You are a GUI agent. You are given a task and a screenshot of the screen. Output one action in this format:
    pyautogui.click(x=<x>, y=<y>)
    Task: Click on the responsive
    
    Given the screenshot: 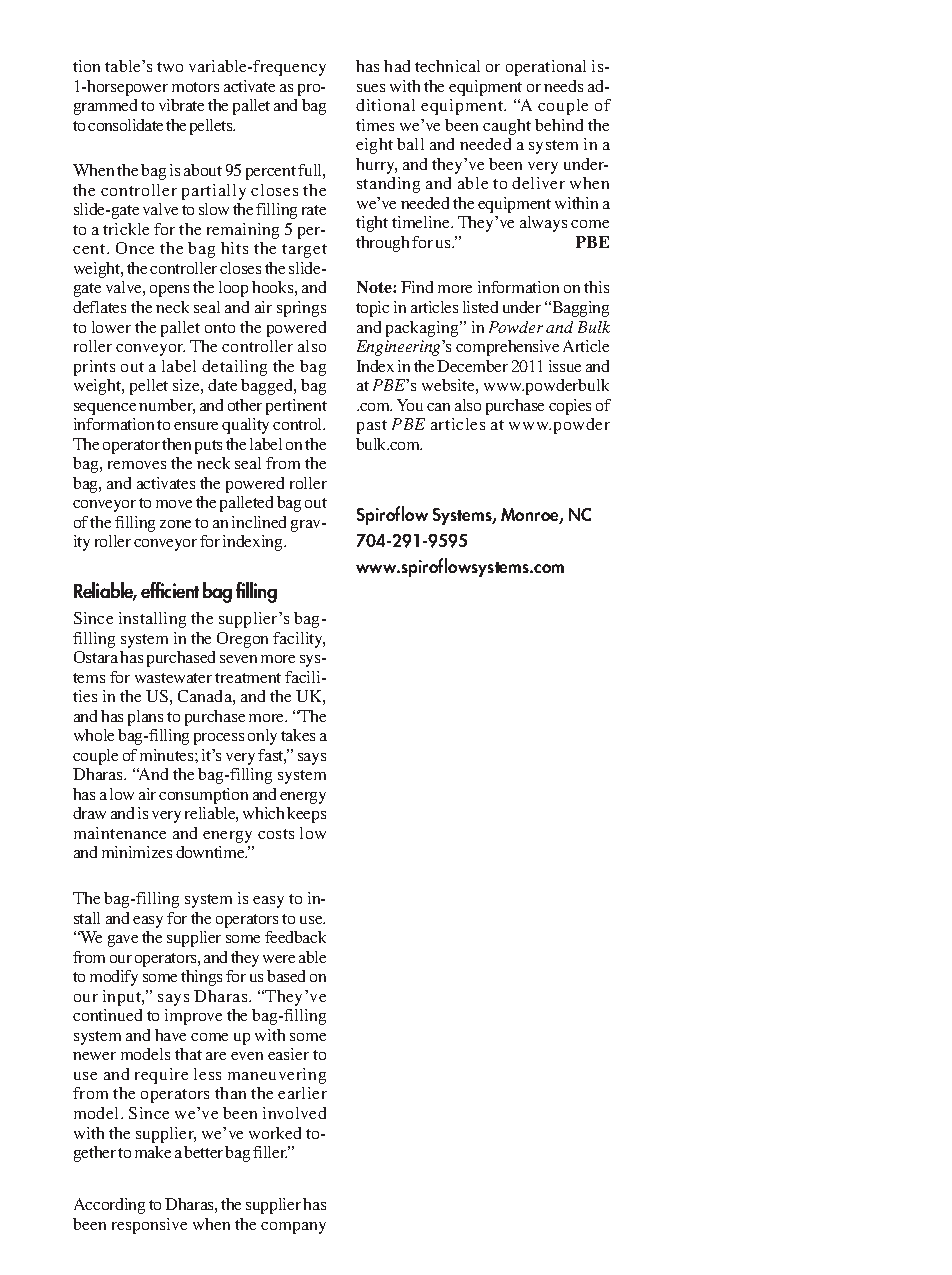 What is the action you would take?
    pyautogui.click(x=149, y=1226)
